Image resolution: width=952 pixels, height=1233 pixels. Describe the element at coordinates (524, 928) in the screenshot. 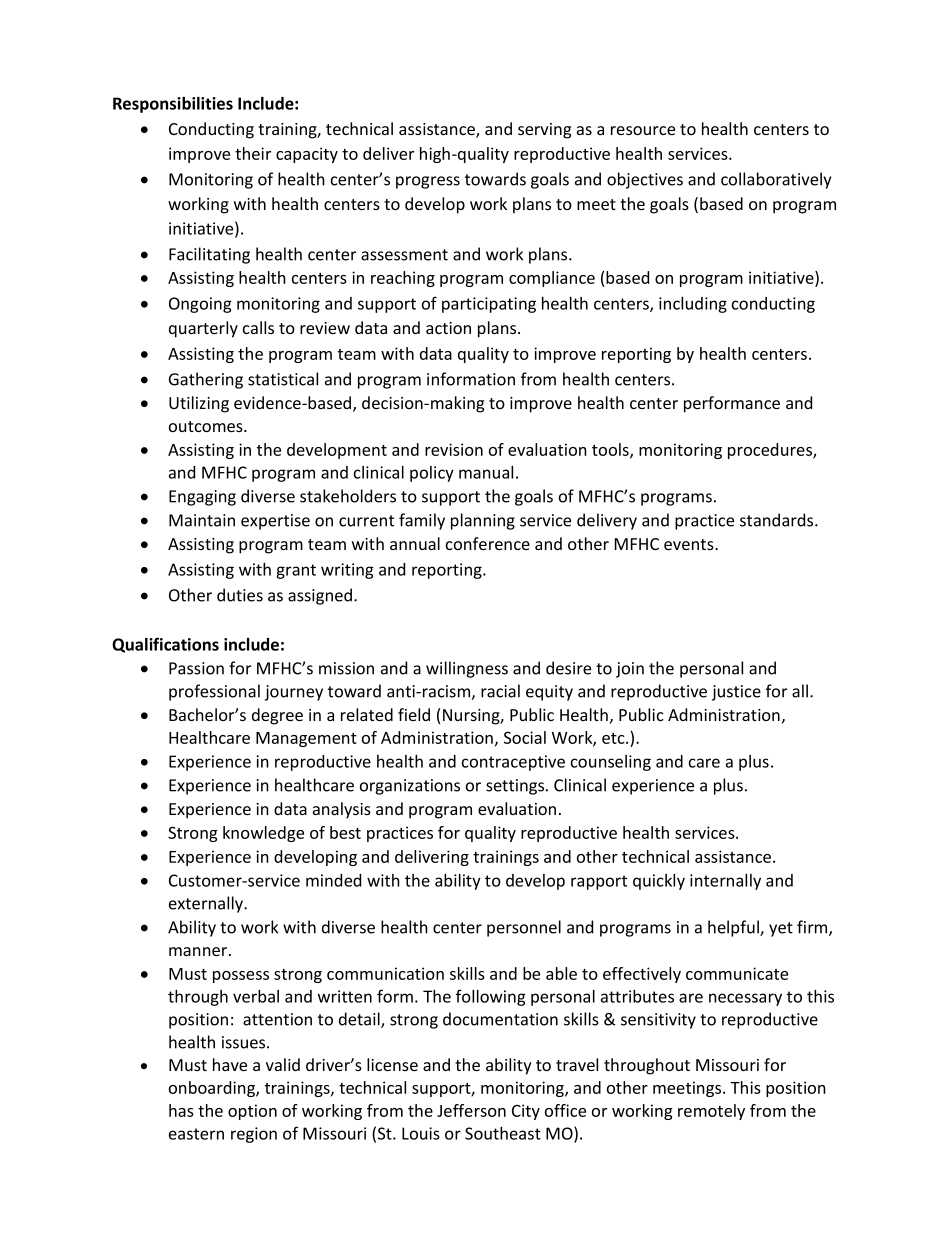

I see `personnel` at that location.
